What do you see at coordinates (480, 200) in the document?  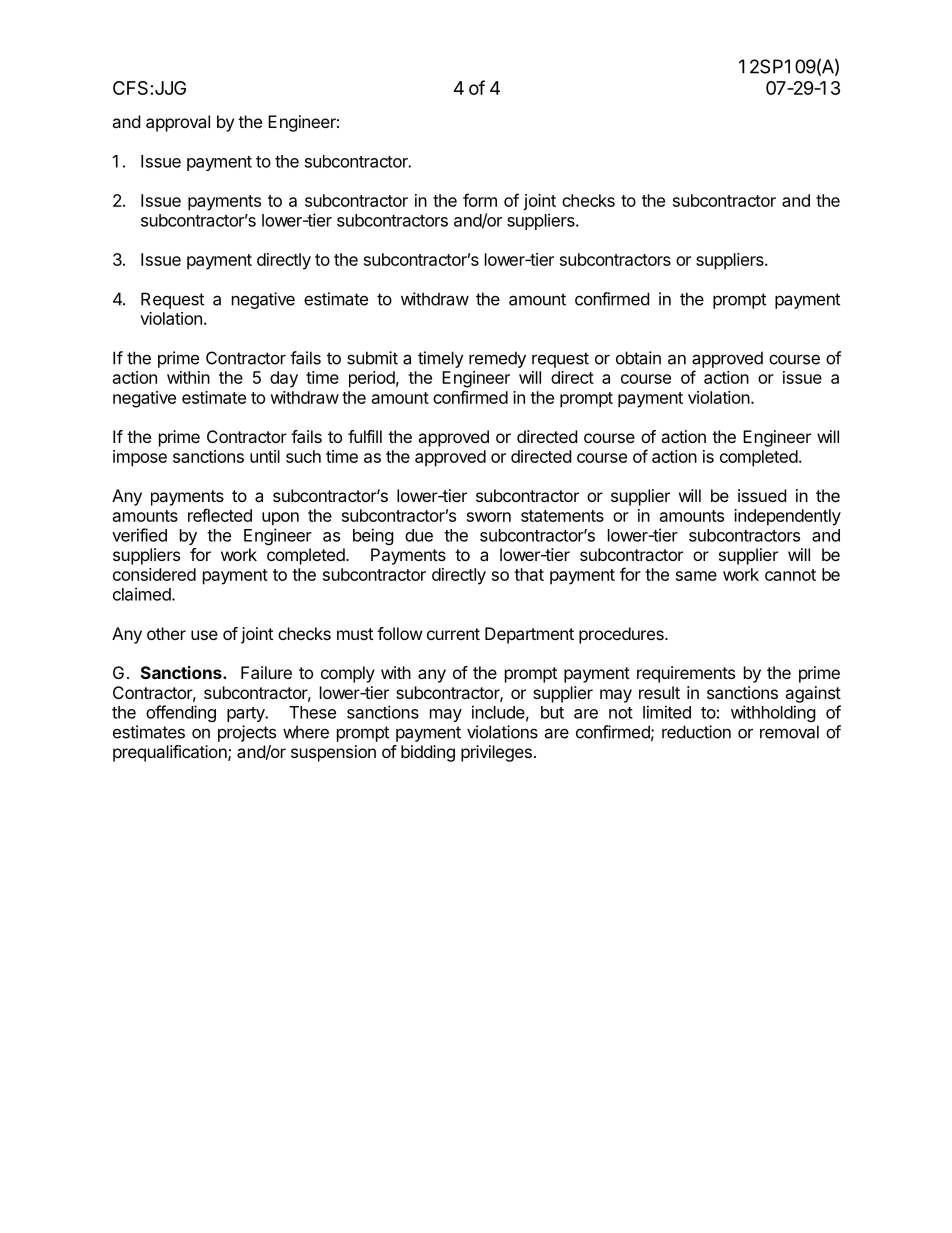 I see `form` at bounding box center [480, 200].
